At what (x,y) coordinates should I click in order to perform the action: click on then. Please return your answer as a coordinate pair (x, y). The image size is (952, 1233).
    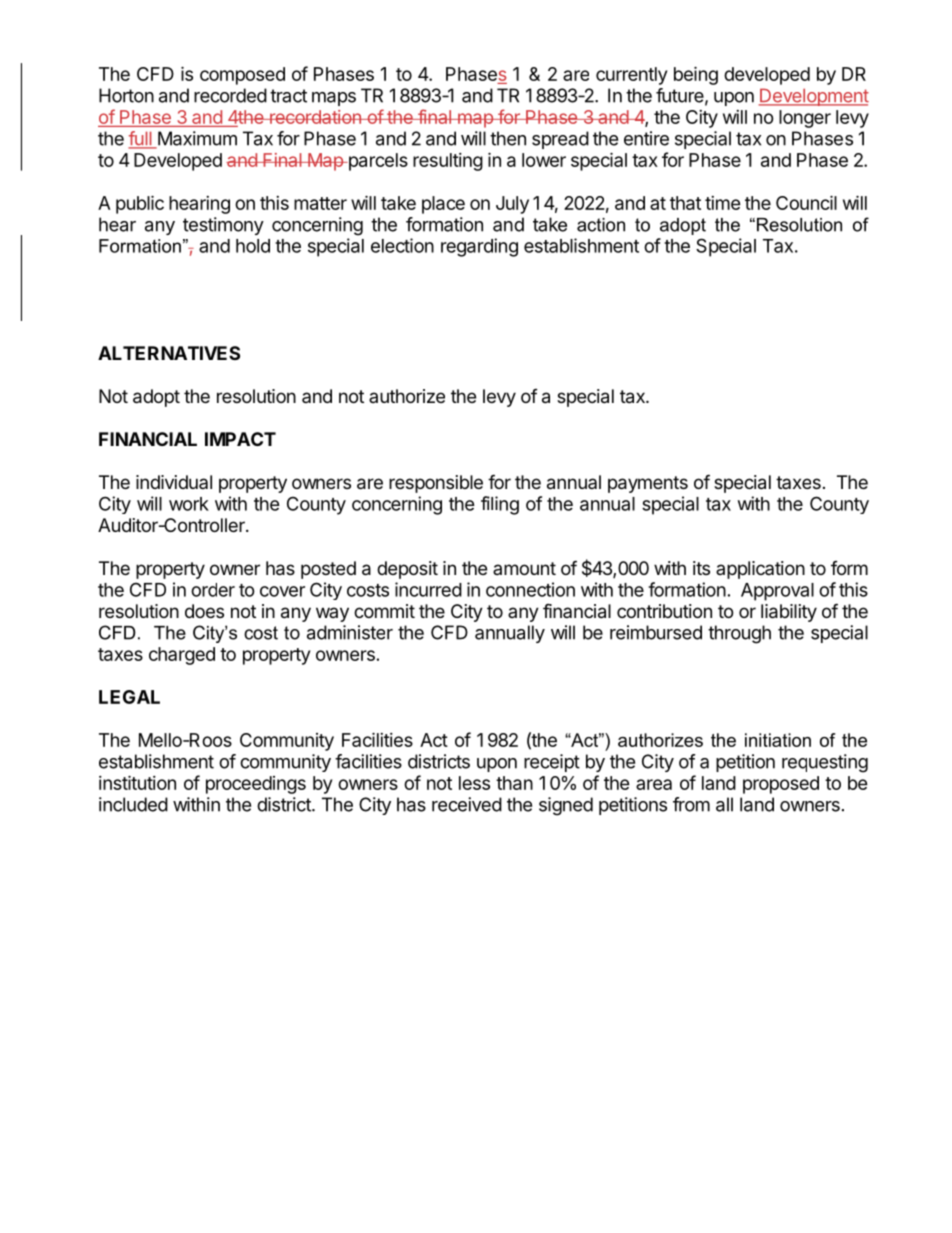
    Looking at the image, I should click on (508, 138).
